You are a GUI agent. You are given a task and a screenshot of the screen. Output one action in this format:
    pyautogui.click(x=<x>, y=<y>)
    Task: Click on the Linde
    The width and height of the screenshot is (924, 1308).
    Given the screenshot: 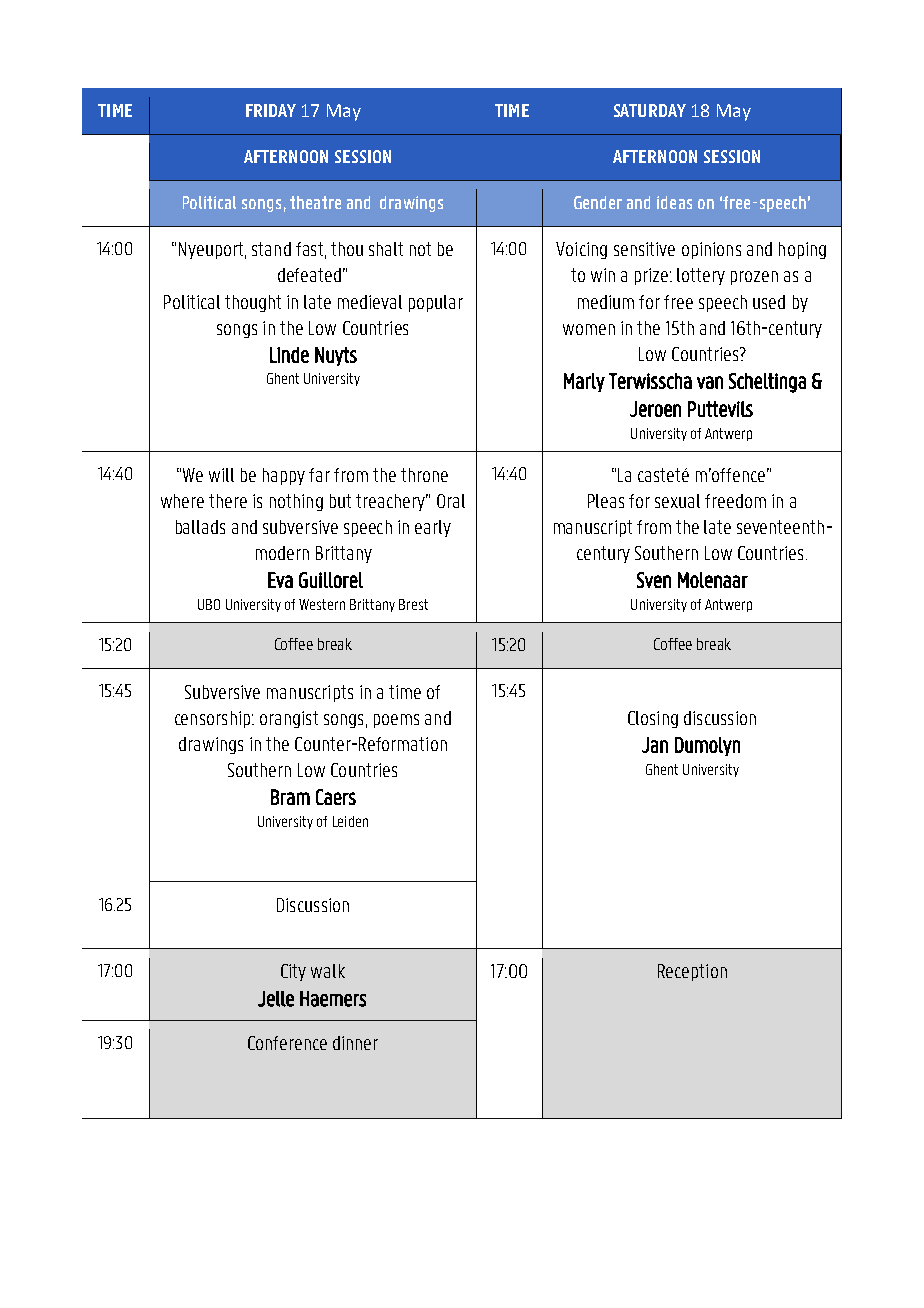 What is the action you would take?
    pyautogui.click(x=289, y=355)
